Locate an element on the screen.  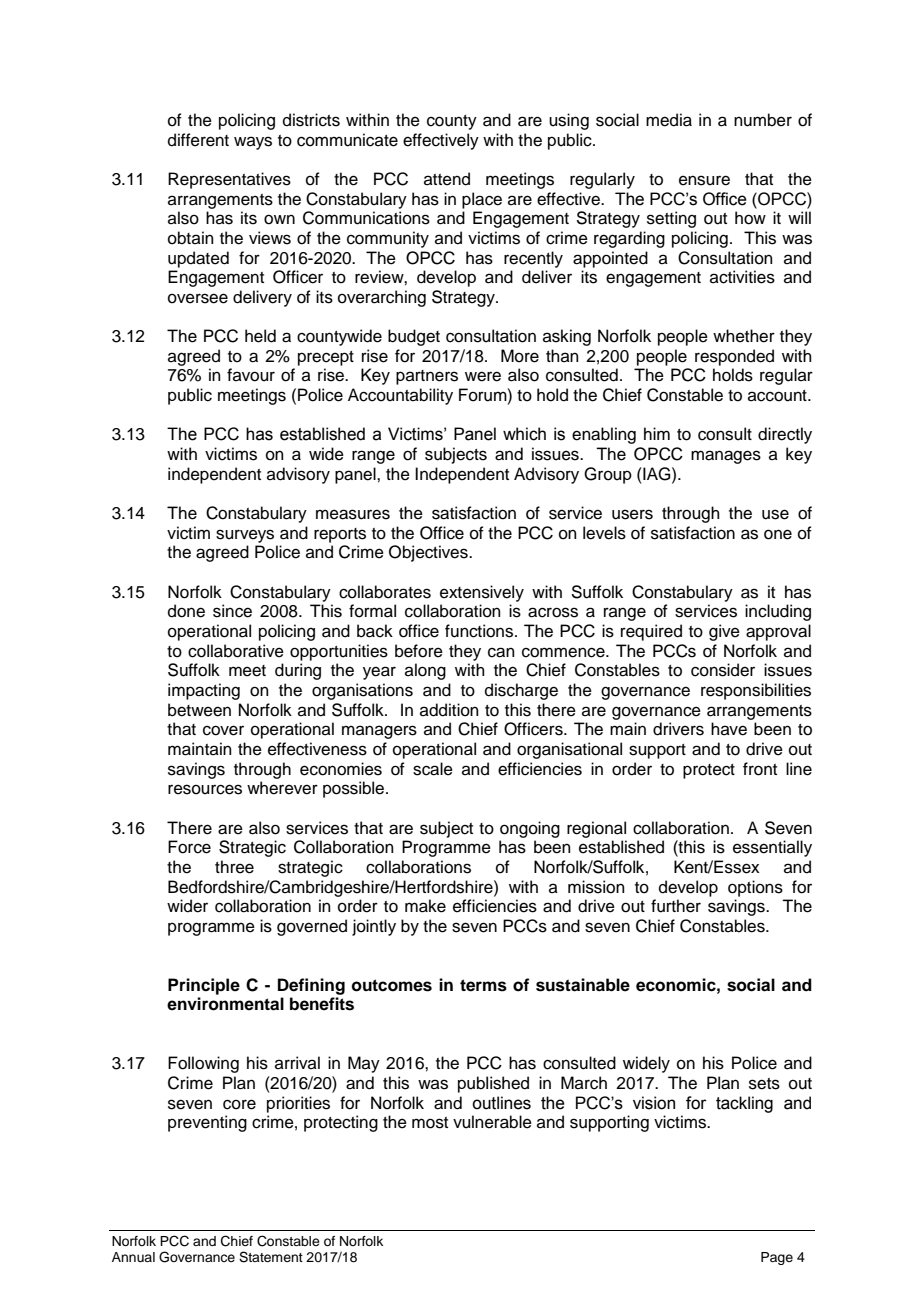
addition is located at coordinates (449, 710).
